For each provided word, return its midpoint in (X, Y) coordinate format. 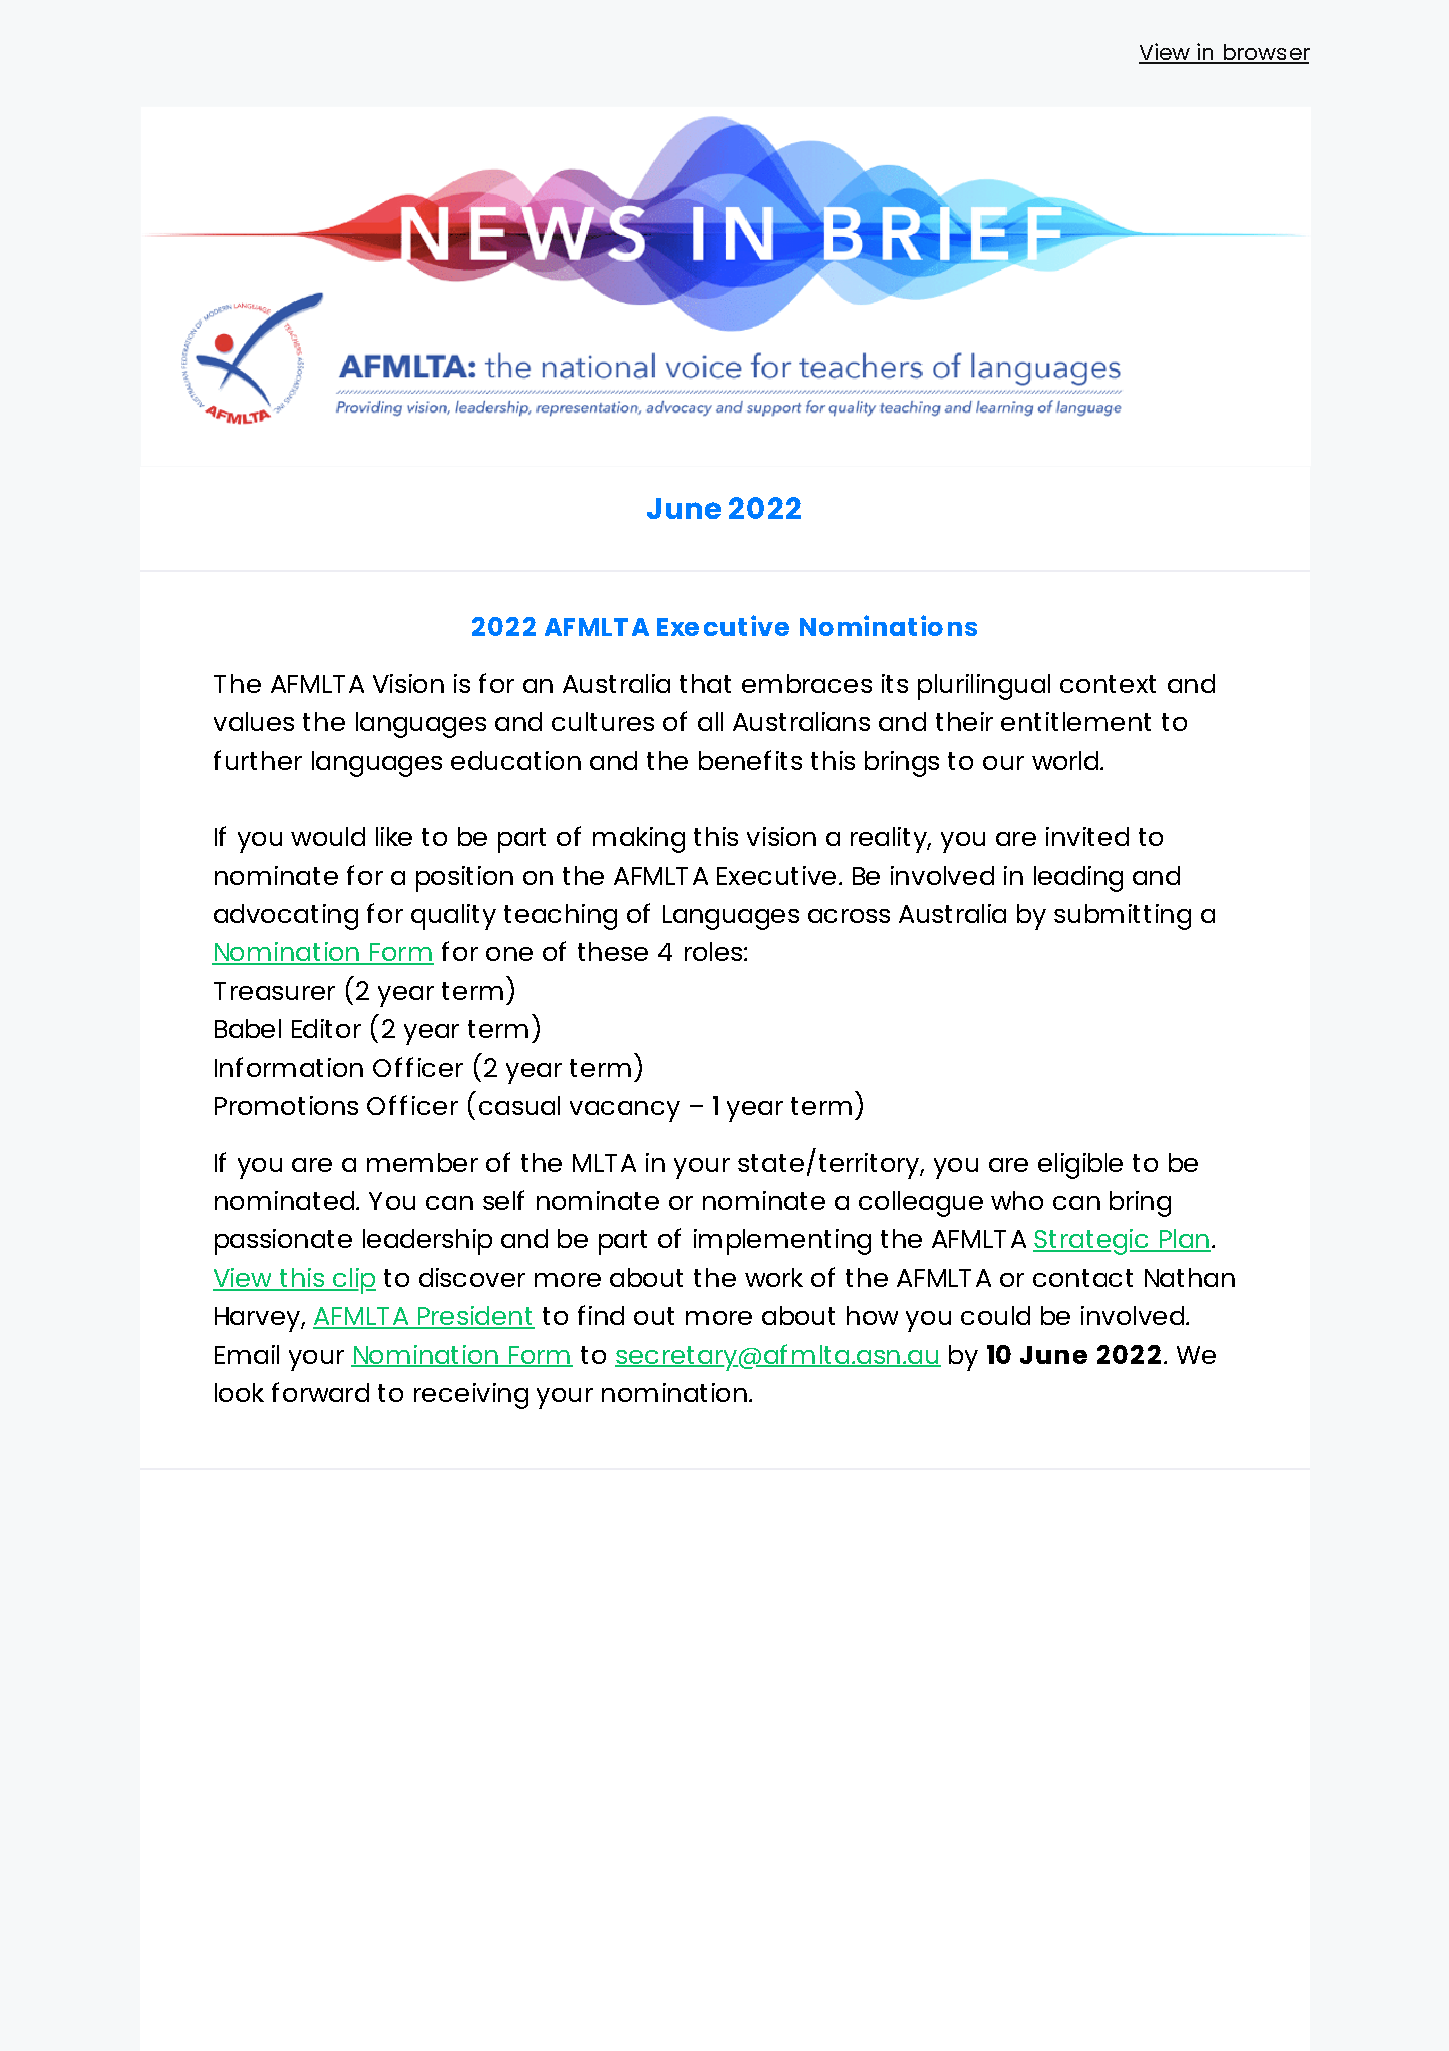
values (254, 721)
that (705, 683)
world (1066, 760)
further (258, 760)
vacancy (625, 1111)
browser (1265, 53)
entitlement (1076, 721)
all (710, 721)
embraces (807, 683)
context (1108, 684)
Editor (326, 1028)
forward (320, 1392)
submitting (1122, 917)
